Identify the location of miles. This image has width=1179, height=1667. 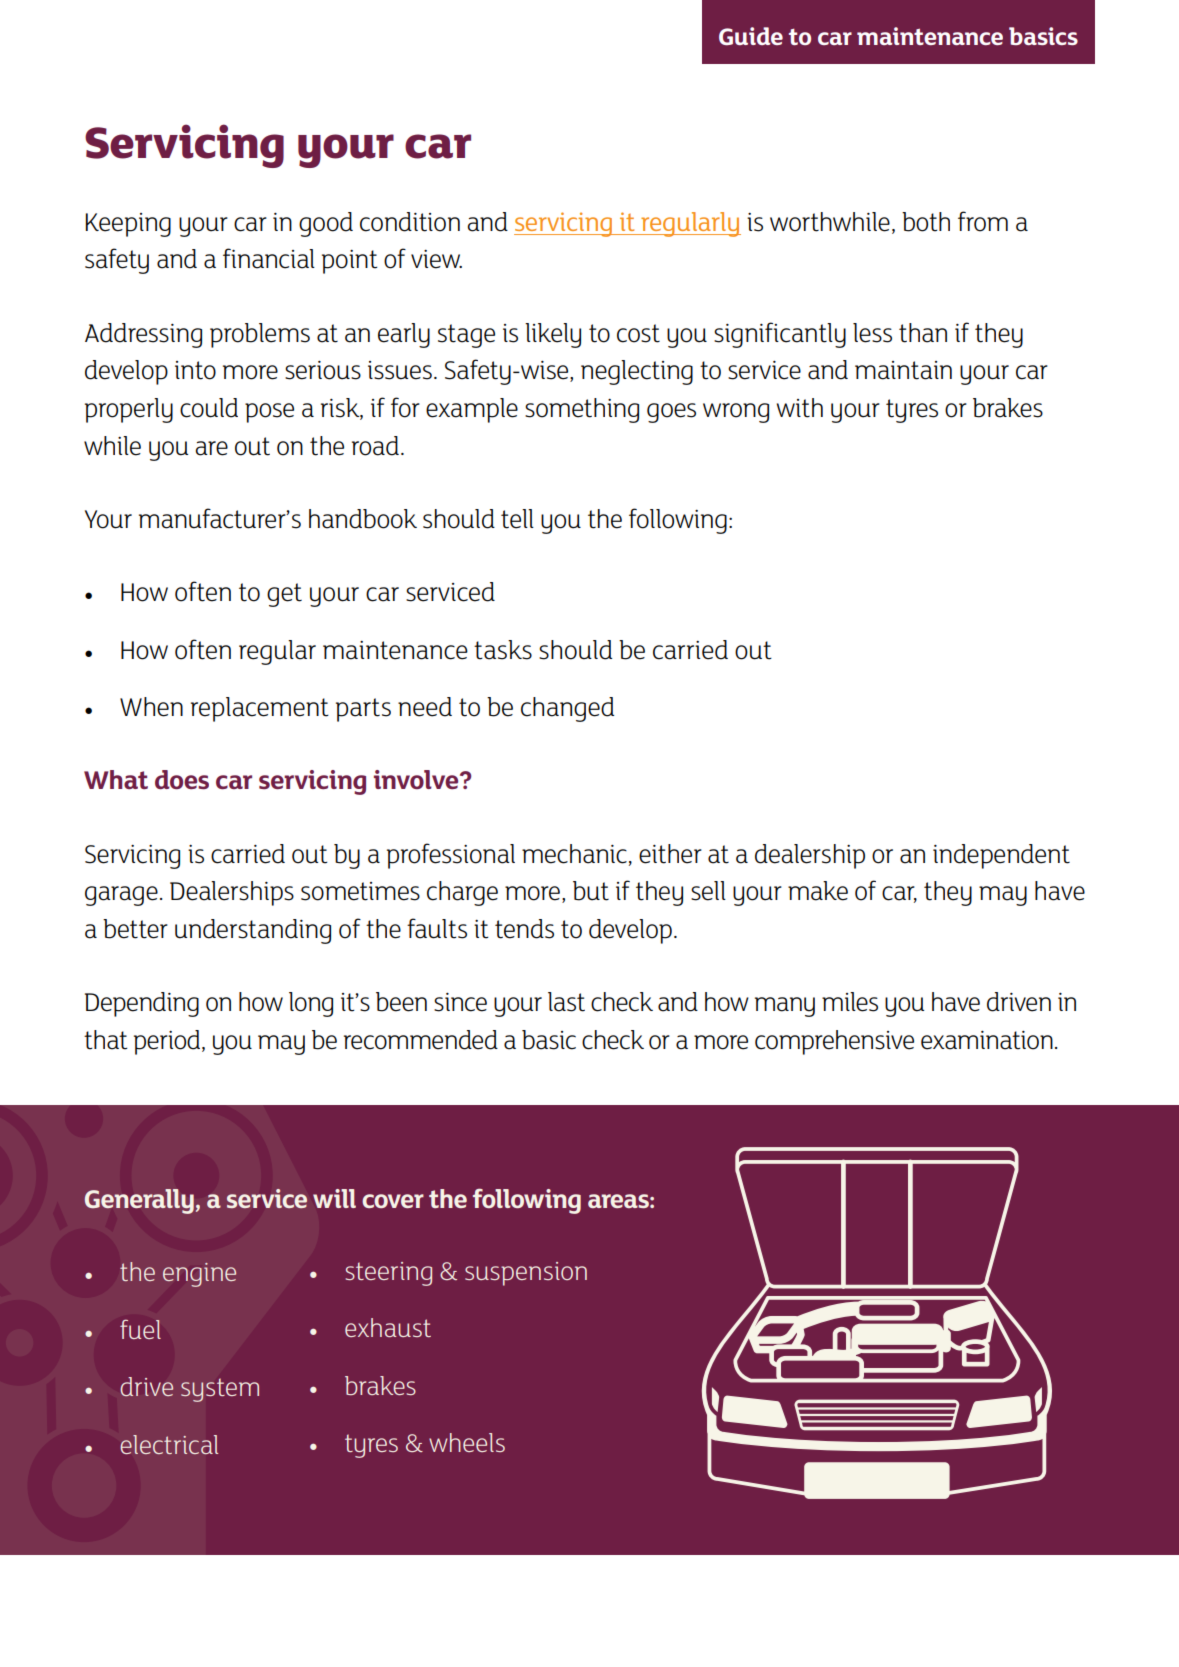
(850, 1002).
